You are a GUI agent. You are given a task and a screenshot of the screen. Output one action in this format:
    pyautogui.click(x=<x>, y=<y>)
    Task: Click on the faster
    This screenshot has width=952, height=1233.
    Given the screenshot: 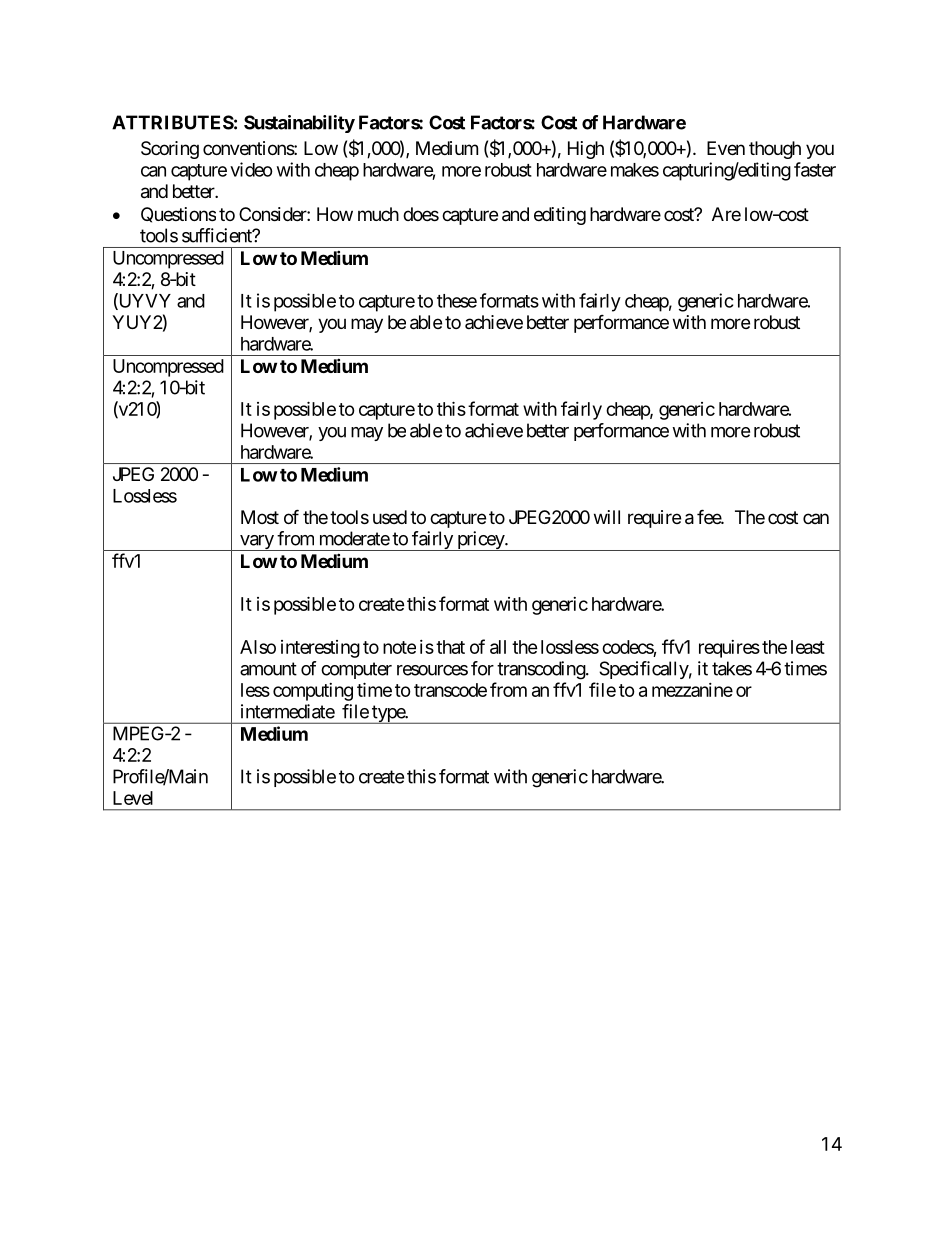 What is the action you would take?
    pyautogui.click(x=815, y=169)
